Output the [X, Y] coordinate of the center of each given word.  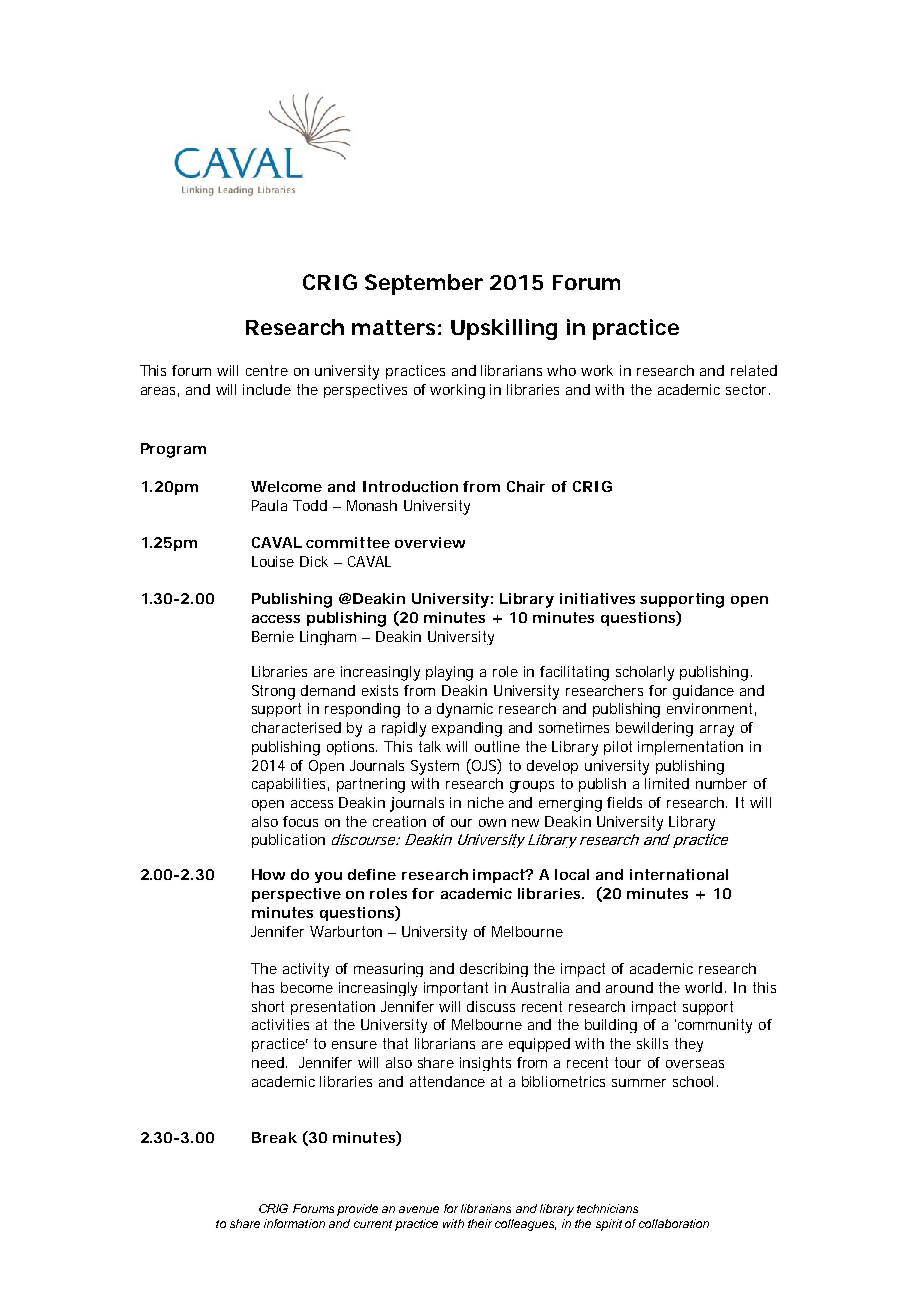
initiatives [597, 598]
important [456, 989]
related [754, 370]
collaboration [674, 1223]
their [480, 1223]
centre [267, 370]
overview [430, 542]
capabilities [290, 785]
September [424, 284]
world [705, 987]
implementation [690, 748]
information [294, 1223]
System [435, 767]
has [263, 987]
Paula [269, 505]
